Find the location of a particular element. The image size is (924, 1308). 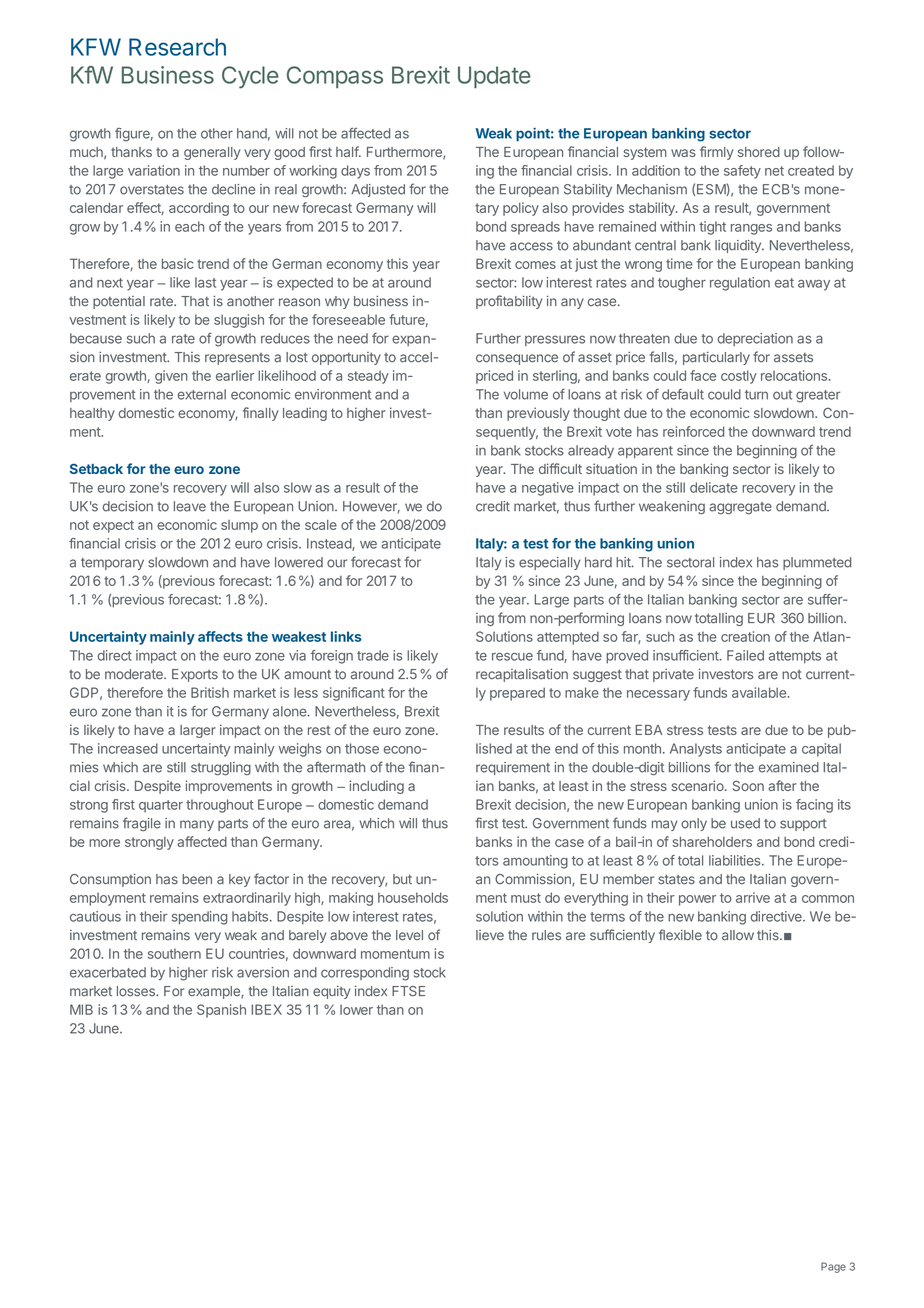

shored is located at coordinates (759, 152).
